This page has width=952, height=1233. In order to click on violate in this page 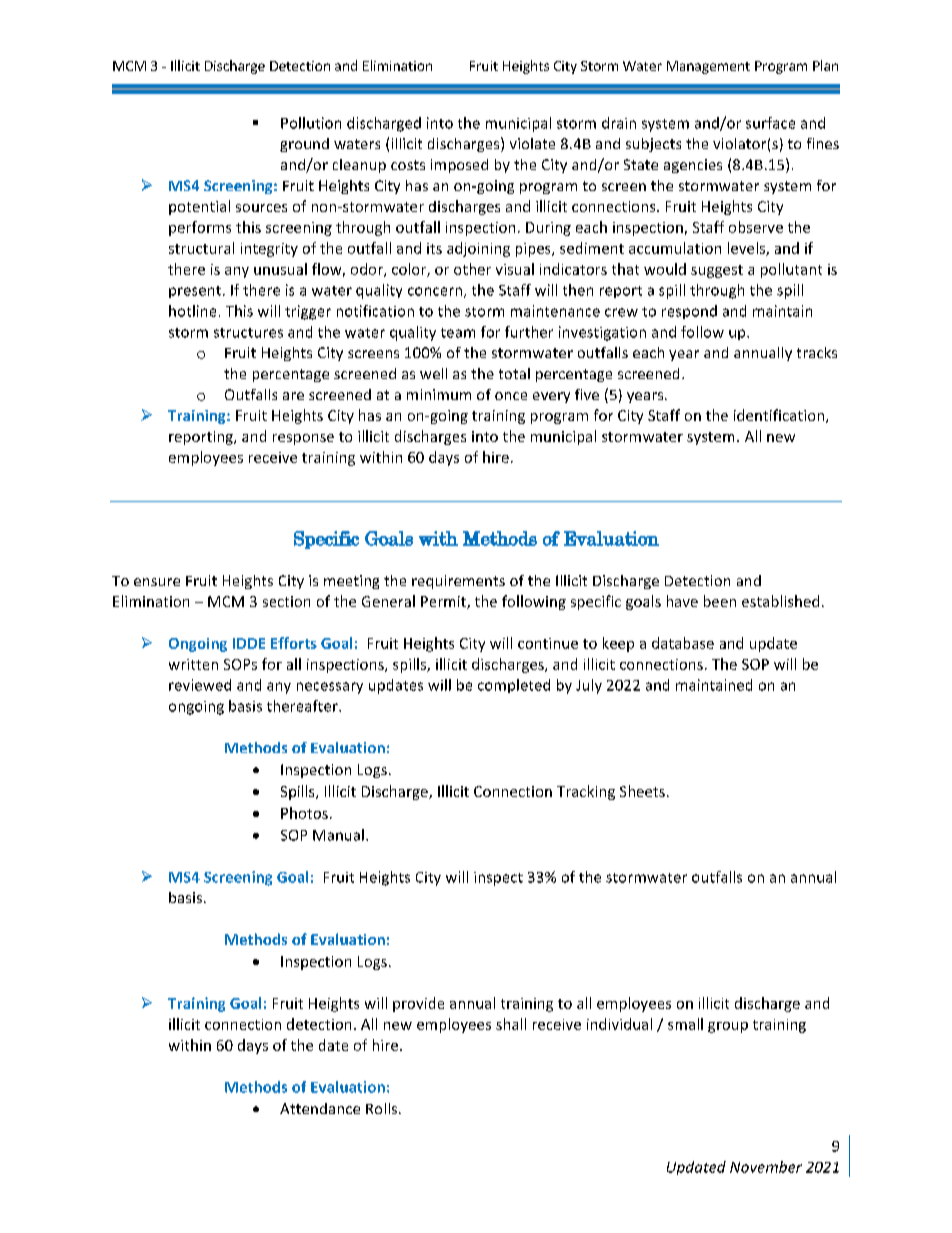, I will do `click(532, 143)`.
